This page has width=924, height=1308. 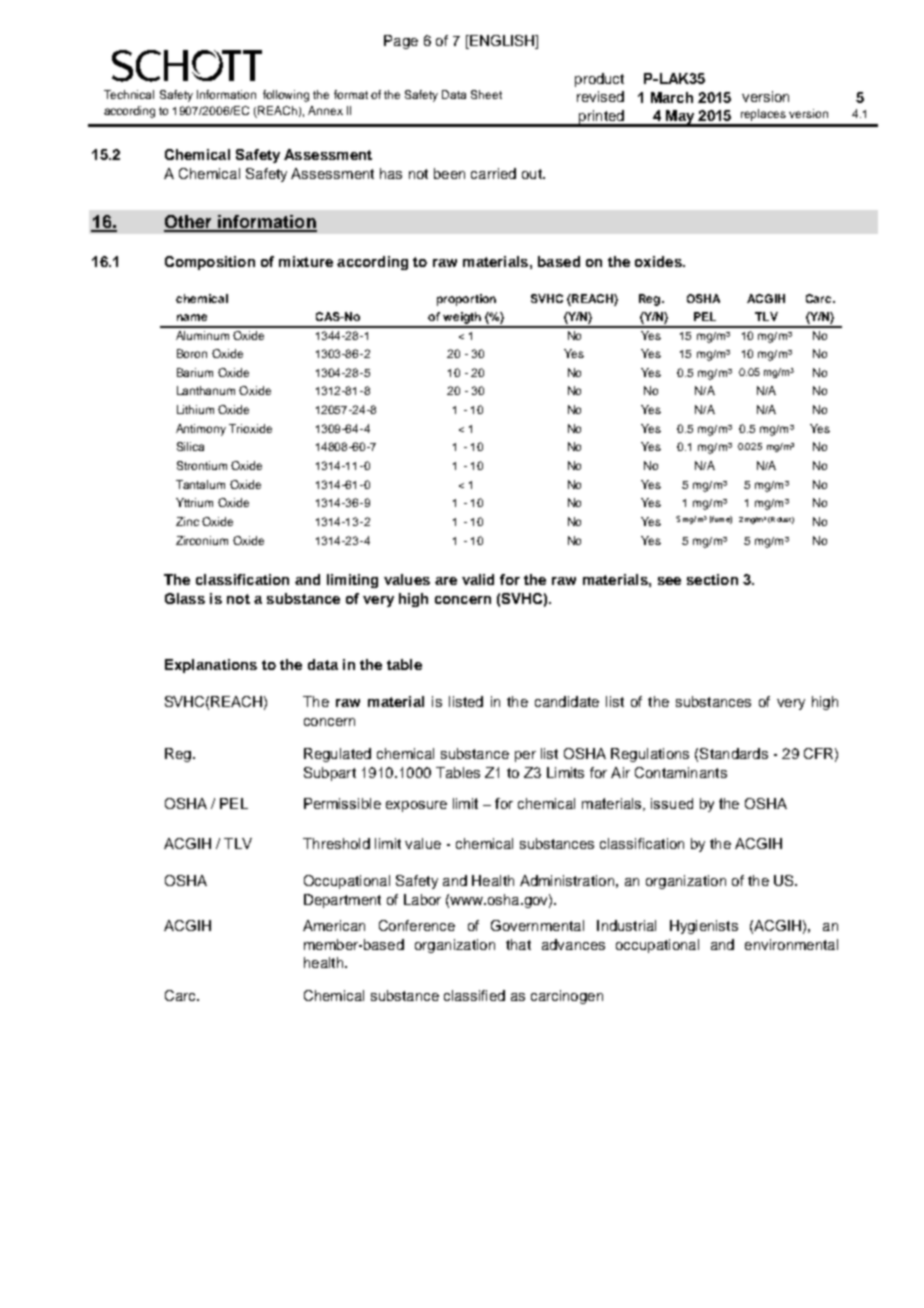 I want to click on classified, so click(x=474, y=995).
